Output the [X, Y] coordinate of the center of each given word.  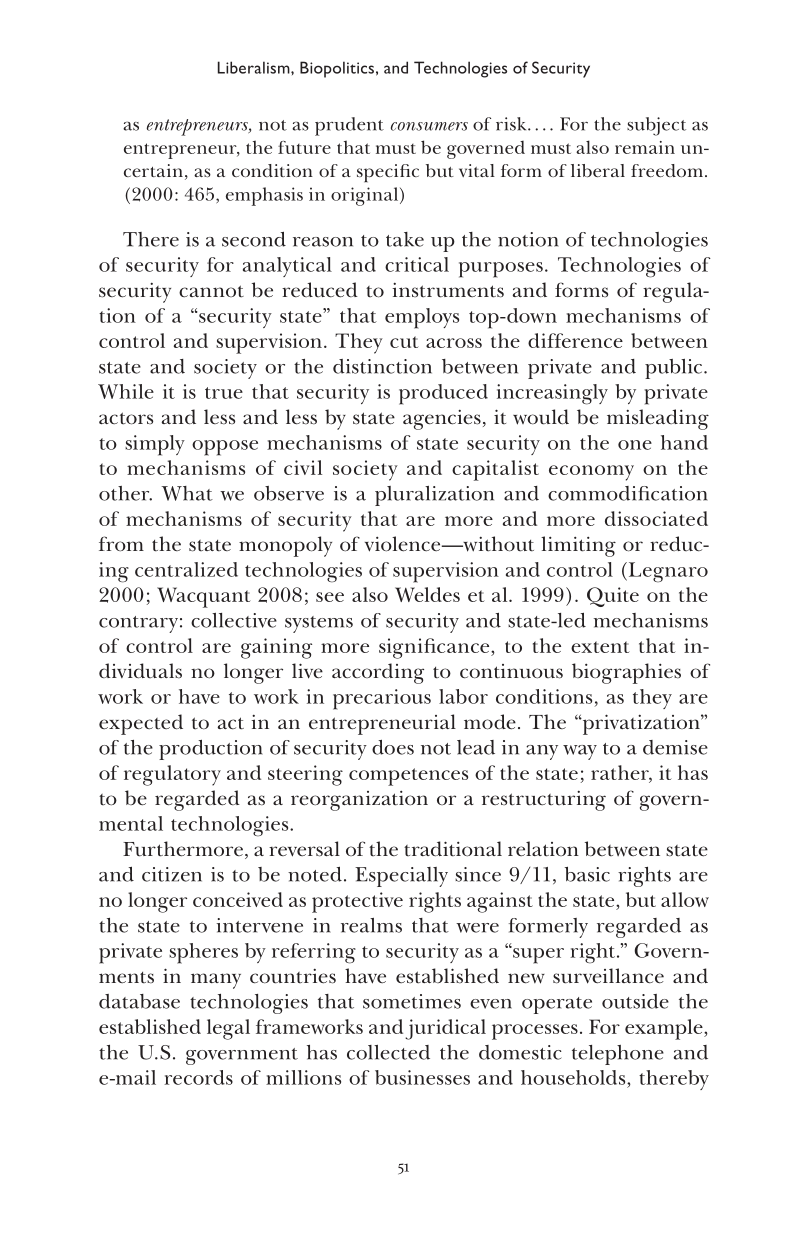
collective [234, 620]
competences [408, 777]
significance [435, 648]
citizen [172, 874]
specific [388, 173]
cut [404, 342]
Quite [613, 597]
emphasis [264, 196]
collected [388, 1052]
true [224, 393]
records [198, 1077]
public [675, 369]
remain [645, 147]
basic [587, 874]
